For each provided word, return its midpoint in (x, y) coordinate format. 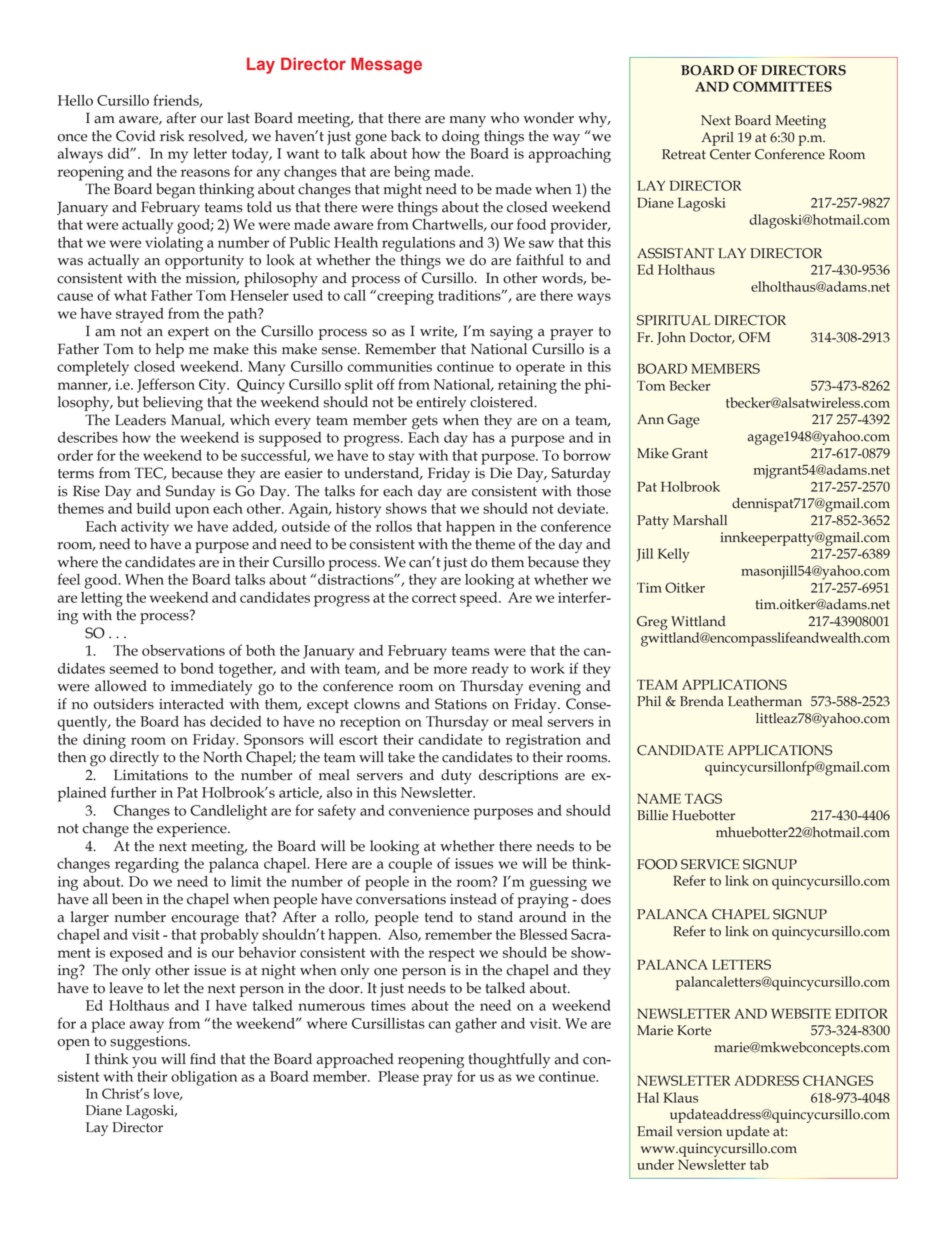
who (504, 118)
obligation (204, 1078)
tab (759, 1164)
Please (398, 1076)
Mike (653, 453)
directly (134, 758)
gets (425, 423)
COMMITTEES (782, 86)
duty (456, 776)
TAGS (703, 798)
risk (172, 136)
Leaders (140, 420)
